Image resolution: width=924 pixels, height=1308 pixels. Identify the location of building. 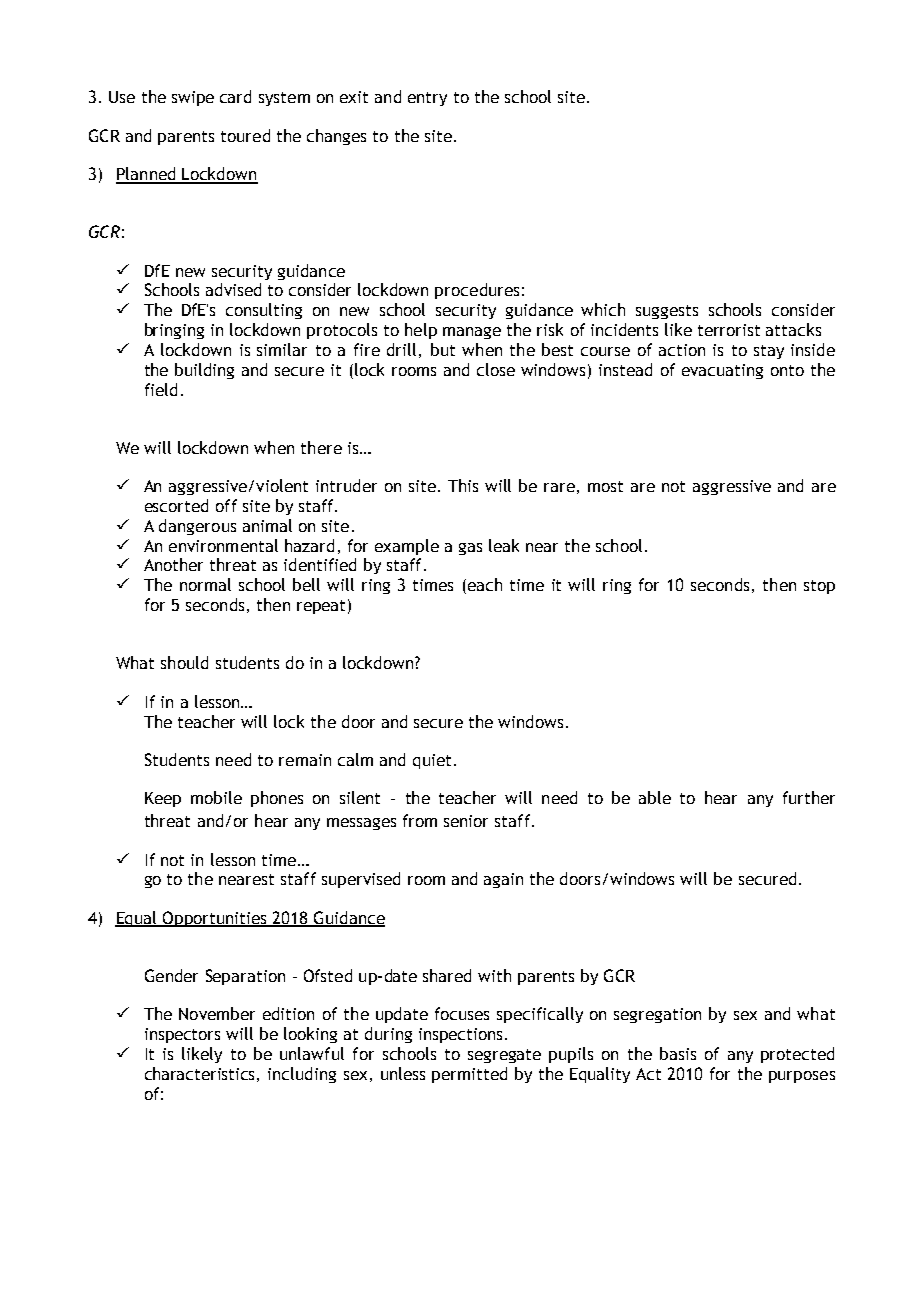
(204, 371).
